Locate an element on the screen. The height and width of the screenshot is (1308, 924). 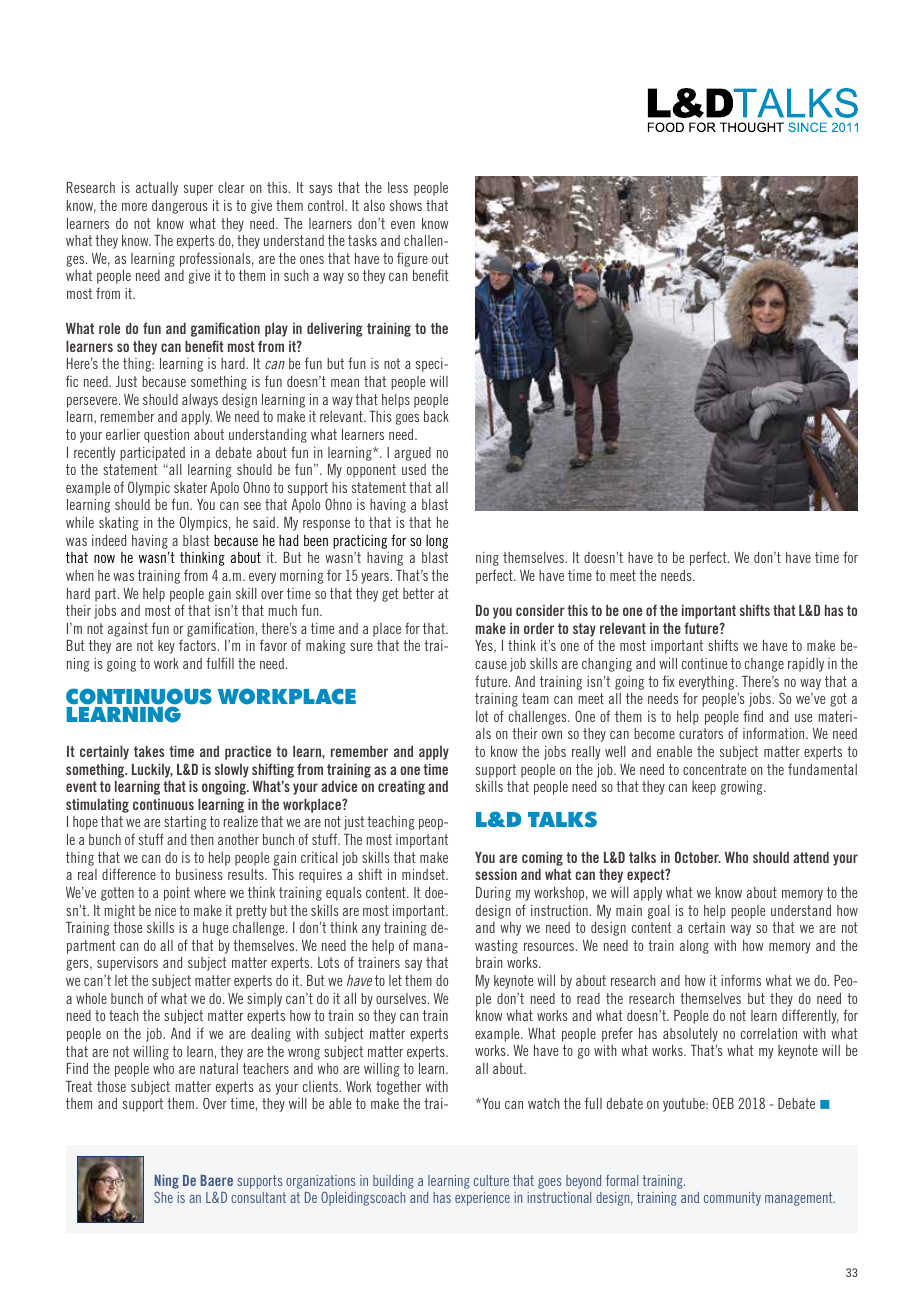
She is located at coordinates (163, 1197).
